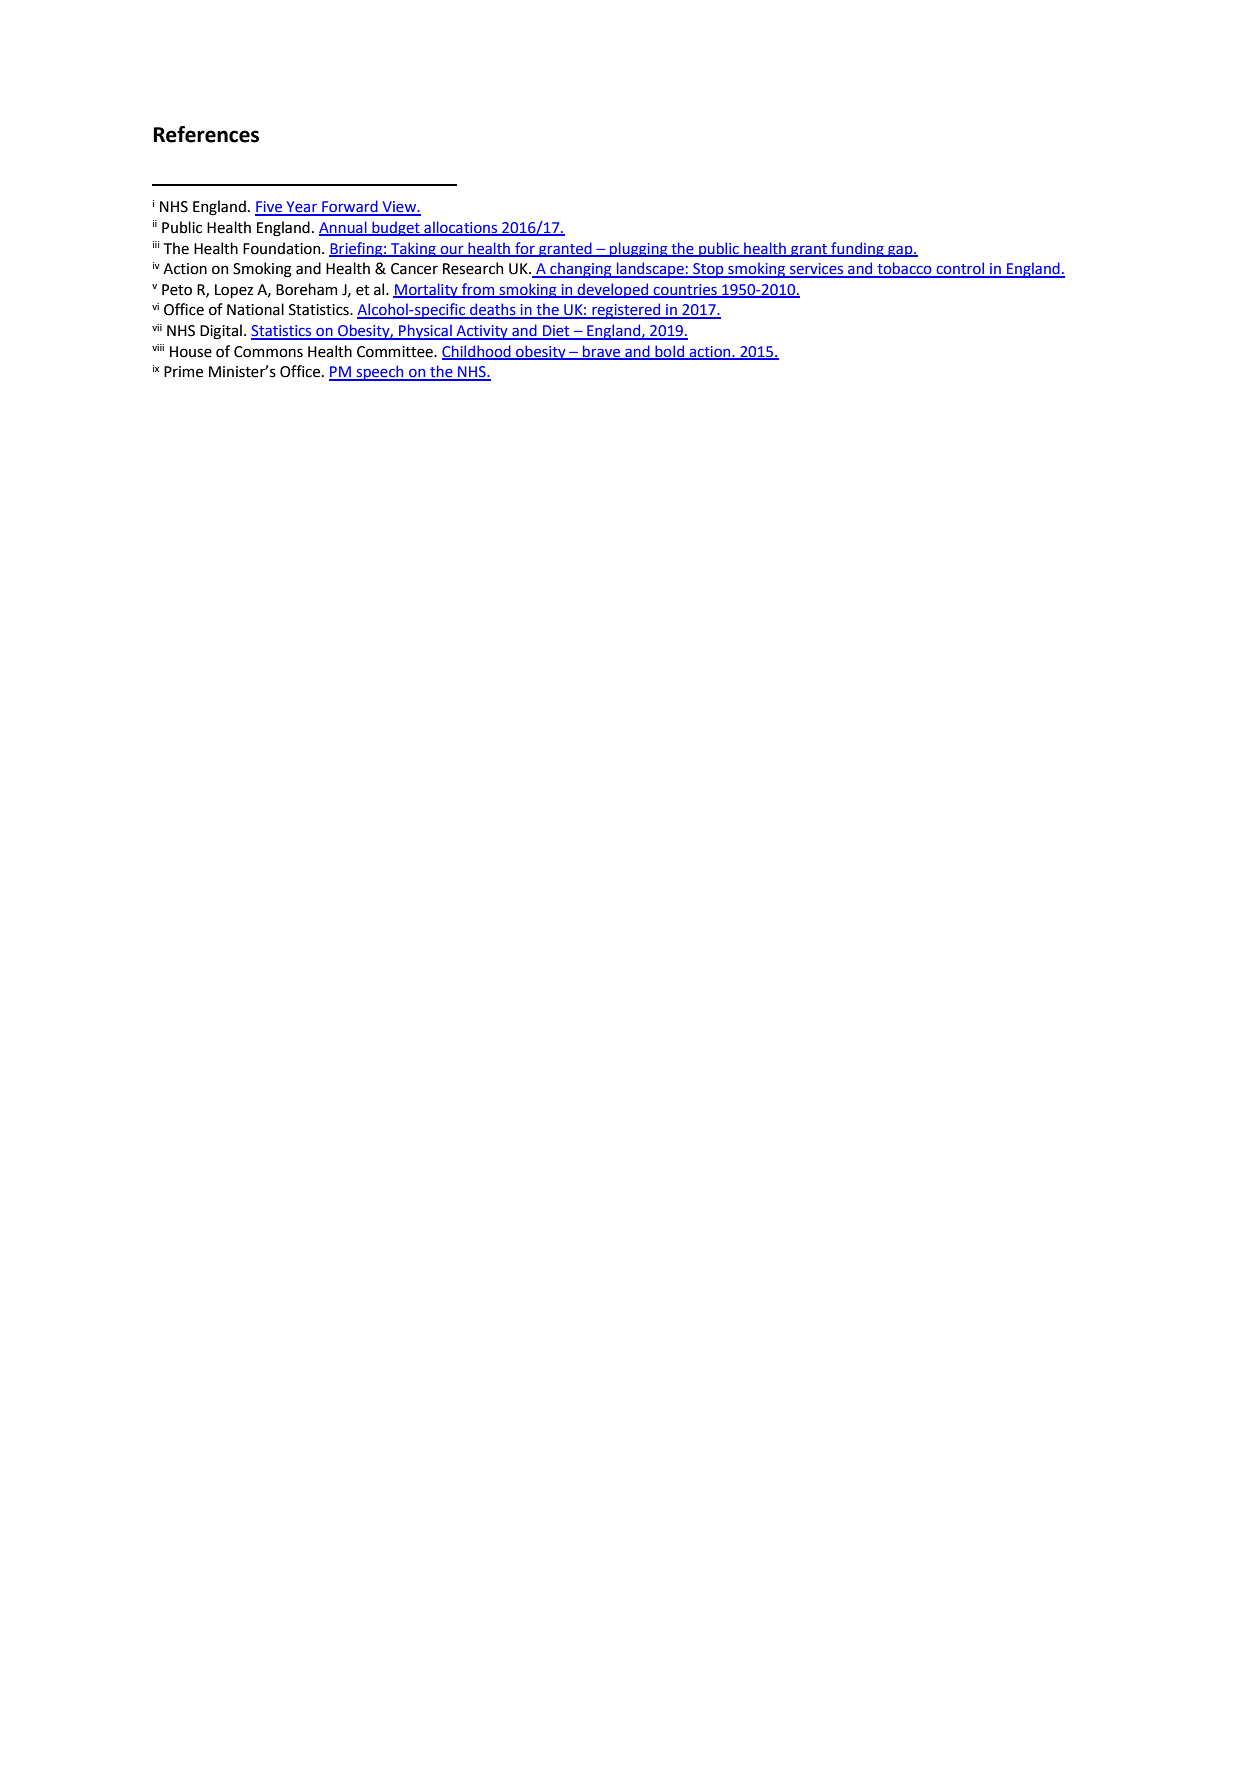  Describe the element at coordinates (183, 372) in the screenshot. I see `Prime` at that location.
